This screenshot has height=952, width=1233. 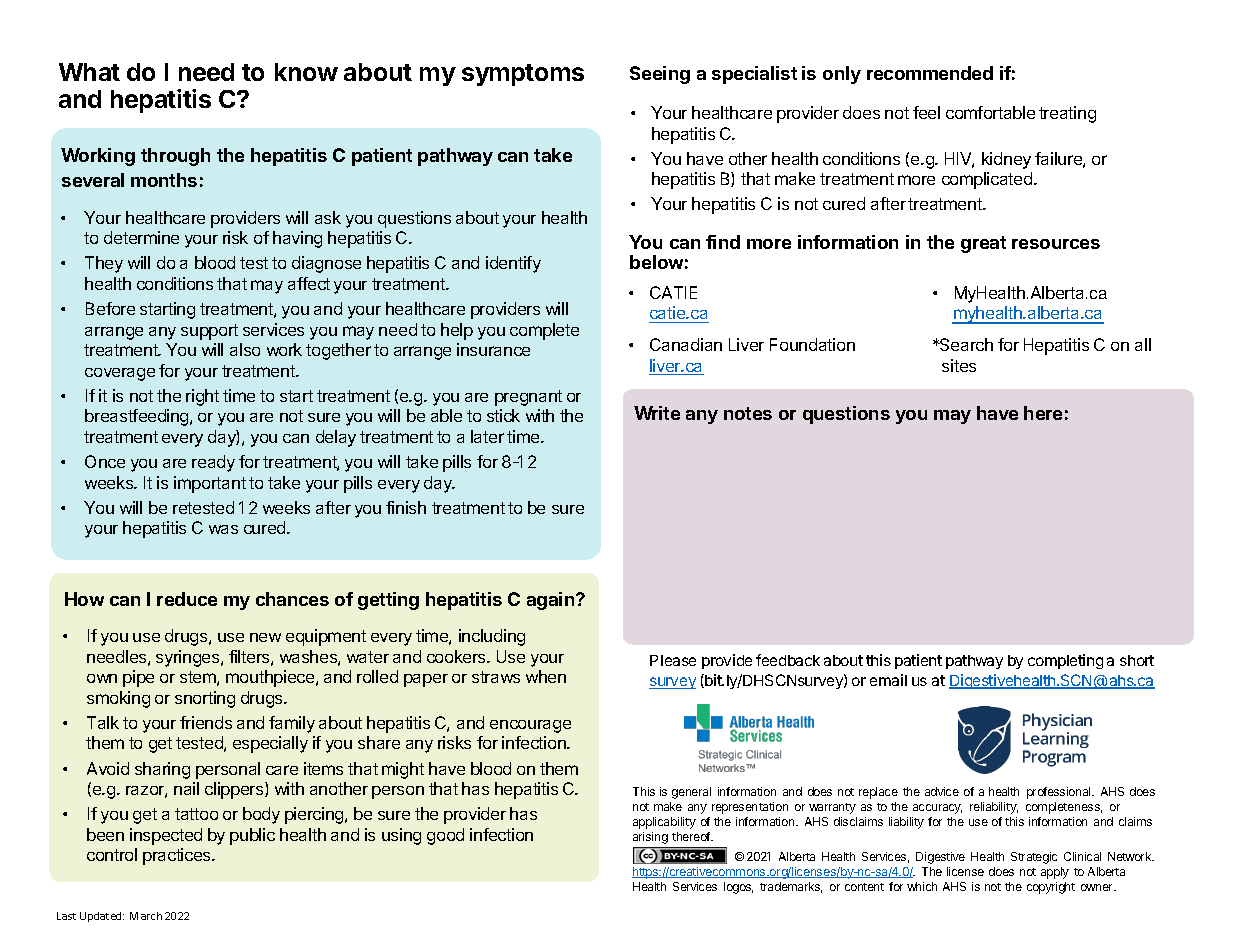 What do you see at coordinates (210, 484) in the screenshot?
I see `important` at bounding box center [210, 484].
